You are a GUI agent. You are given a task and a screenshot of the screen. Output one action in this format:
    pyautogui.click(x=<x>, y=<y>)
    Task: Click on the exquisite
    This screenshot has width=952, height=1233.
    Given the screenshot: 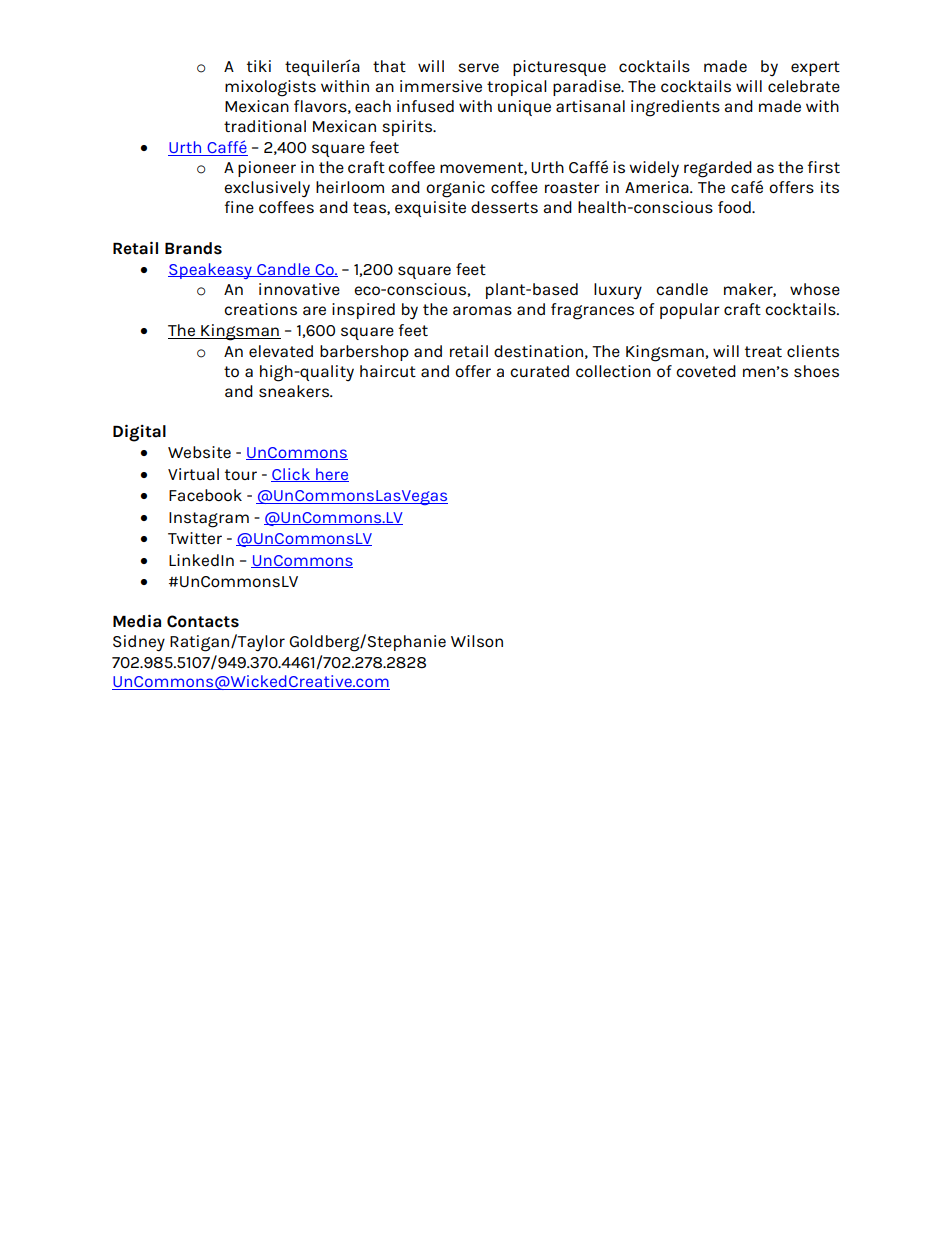 What is the action you would take?
    pyautogui.click(x=430, y=209)
